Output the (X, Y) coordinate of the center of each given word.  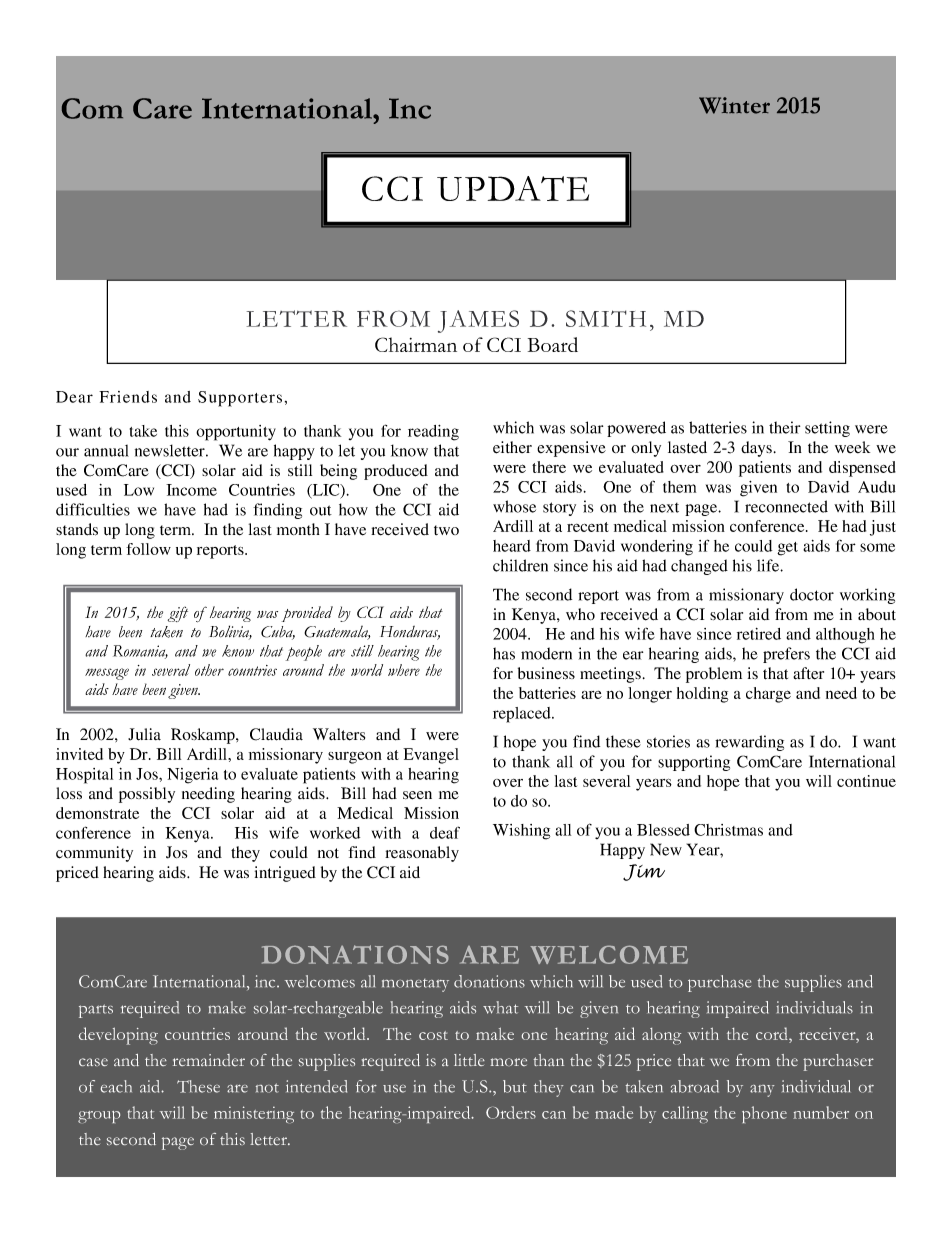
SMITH (606, 318)
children (520, 565)
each (116, 1086)
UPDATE (513, 188)
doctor (812, 594)
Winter (734, 105)
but (515, 1086)
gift (178, 614)
